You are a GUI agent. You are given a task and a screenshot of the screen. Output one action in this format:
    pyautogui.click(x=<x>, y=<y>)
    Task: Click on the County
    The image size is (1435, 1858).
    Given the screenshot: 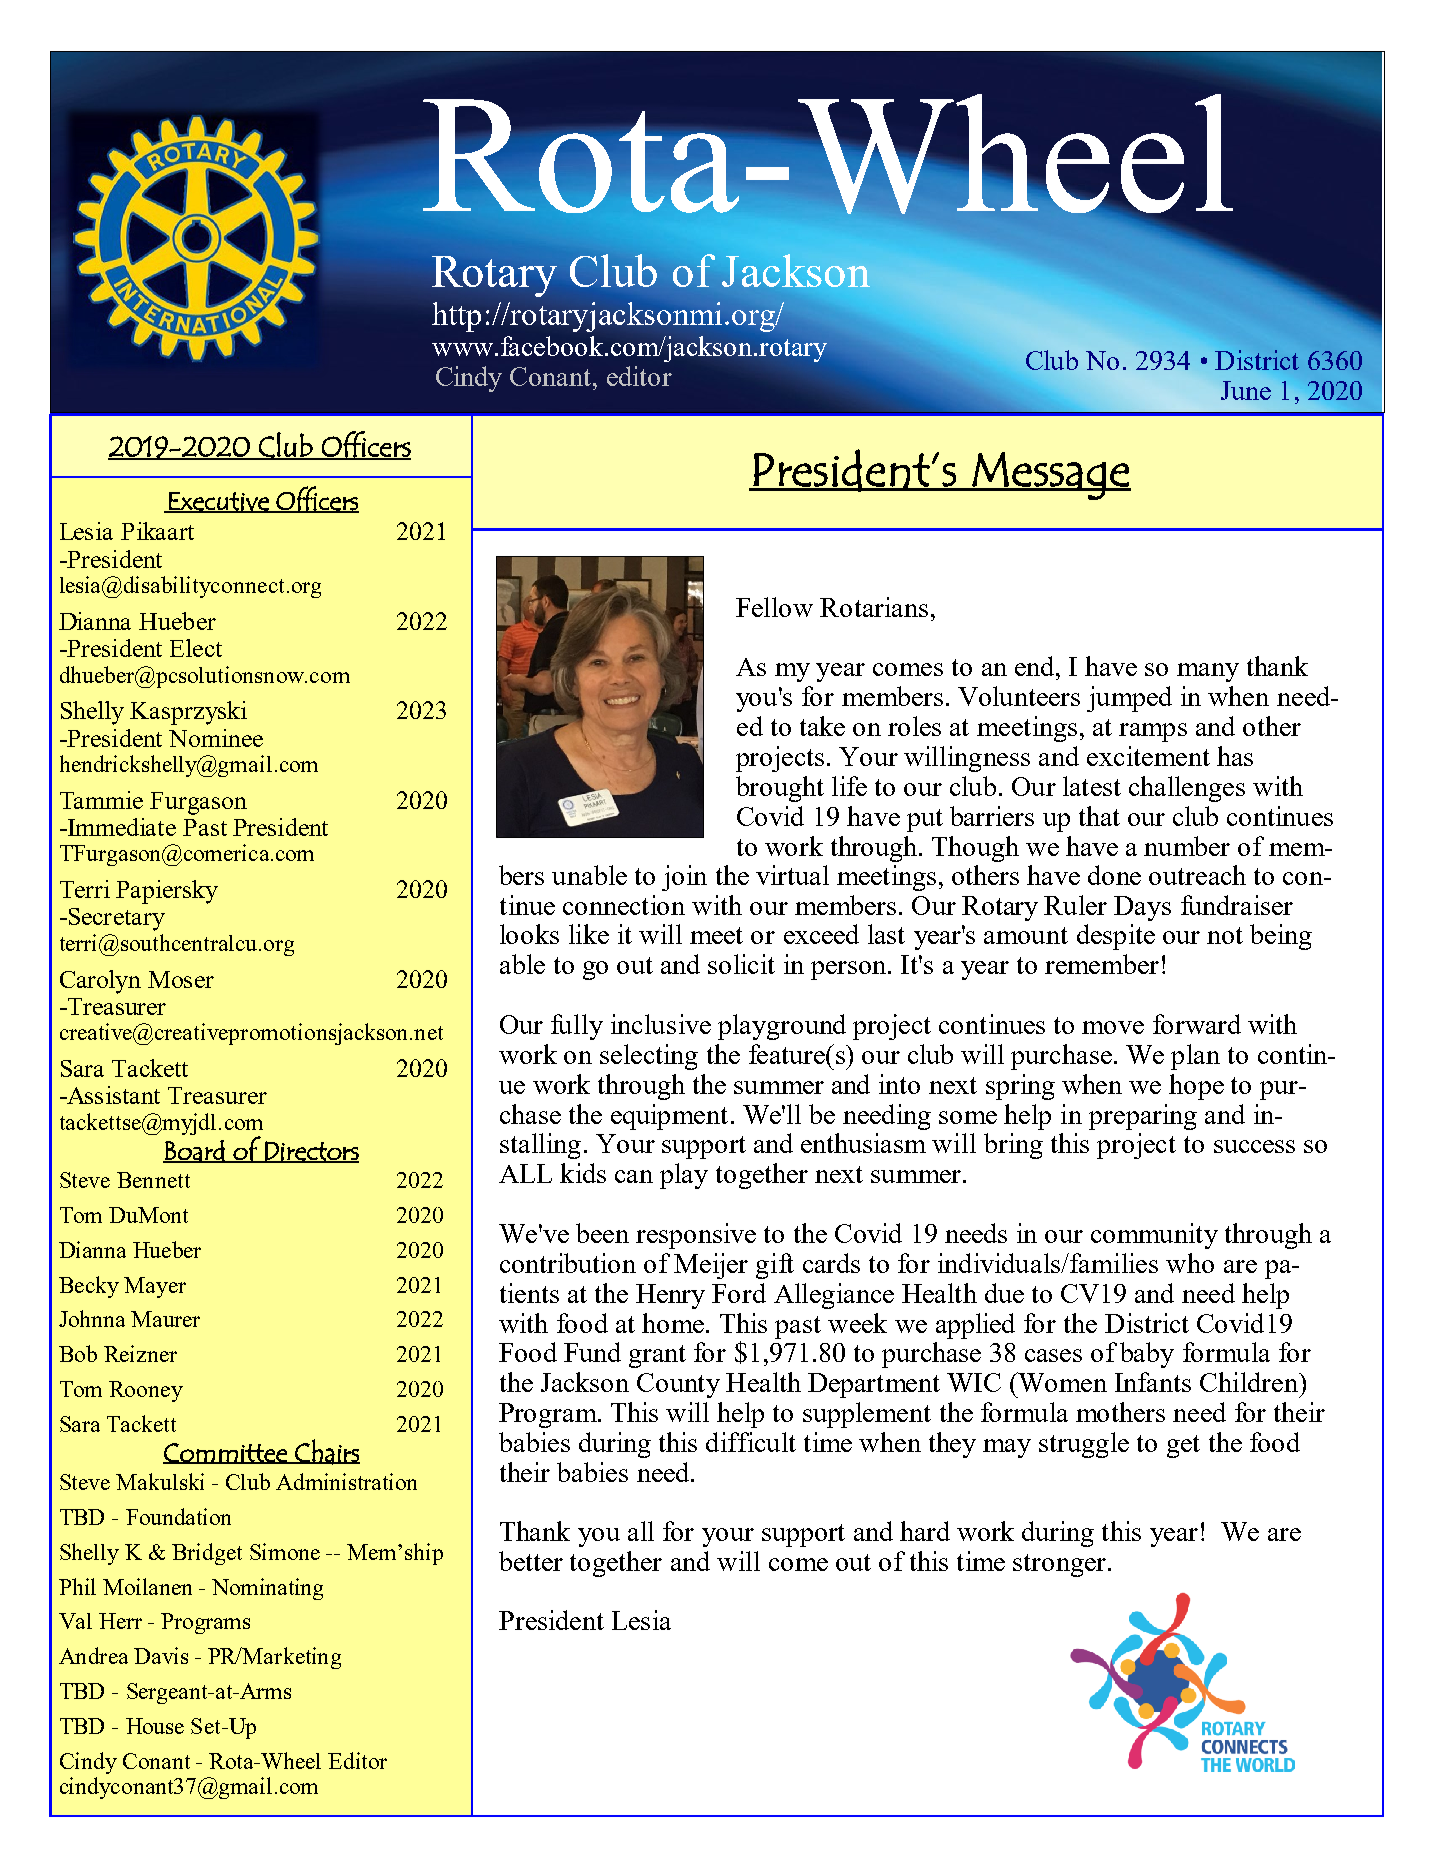 What is the action you would take?
    pyautogui.click(x=678, y=1385)
